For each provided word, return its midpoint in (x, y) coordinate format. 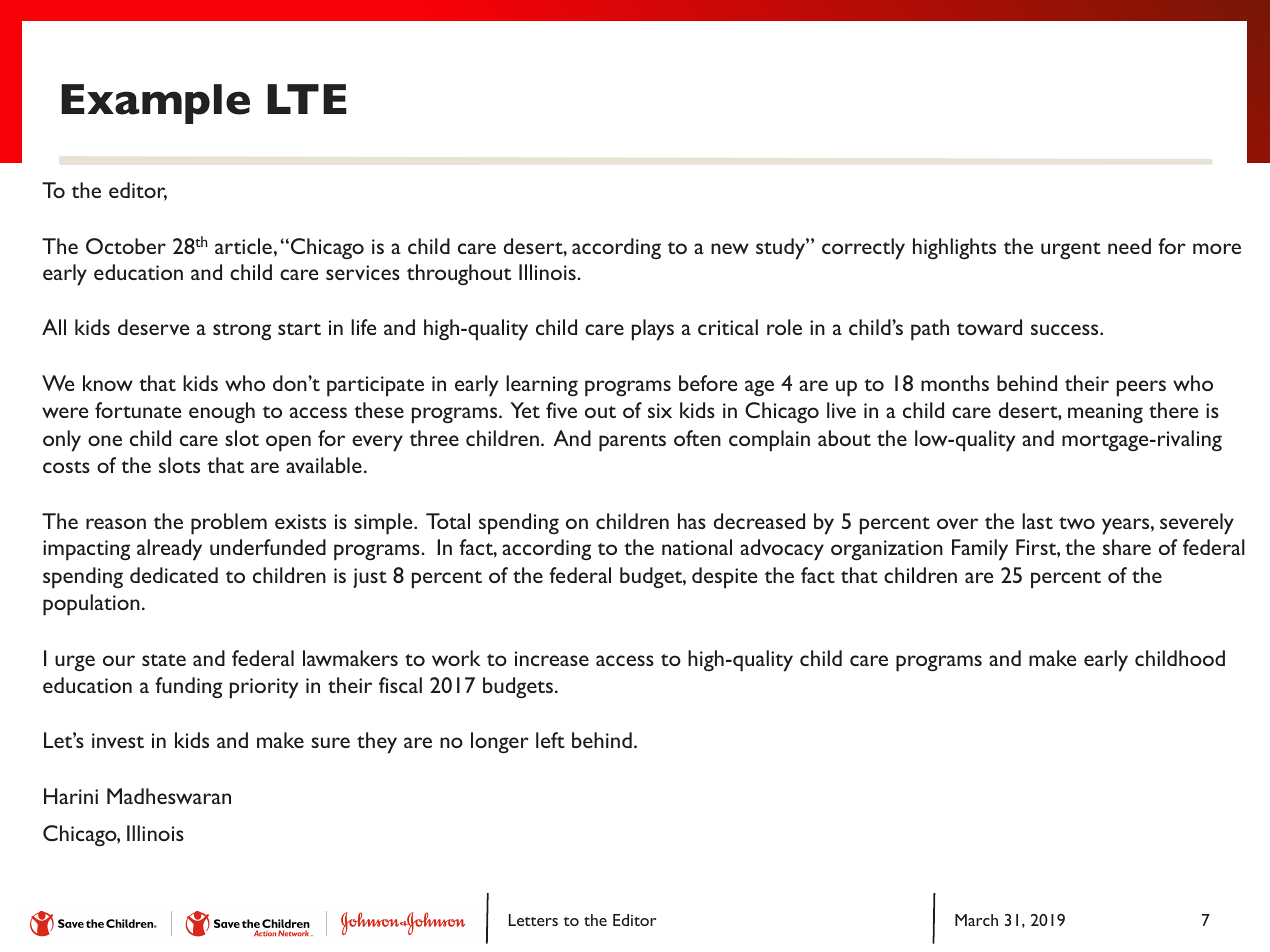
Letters (533, 920)
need (1129, 246)
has (692, 521)
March (976, 920)
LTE (307, 99)
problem (229, 524)
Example (155, 104)
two (1077, 523)
